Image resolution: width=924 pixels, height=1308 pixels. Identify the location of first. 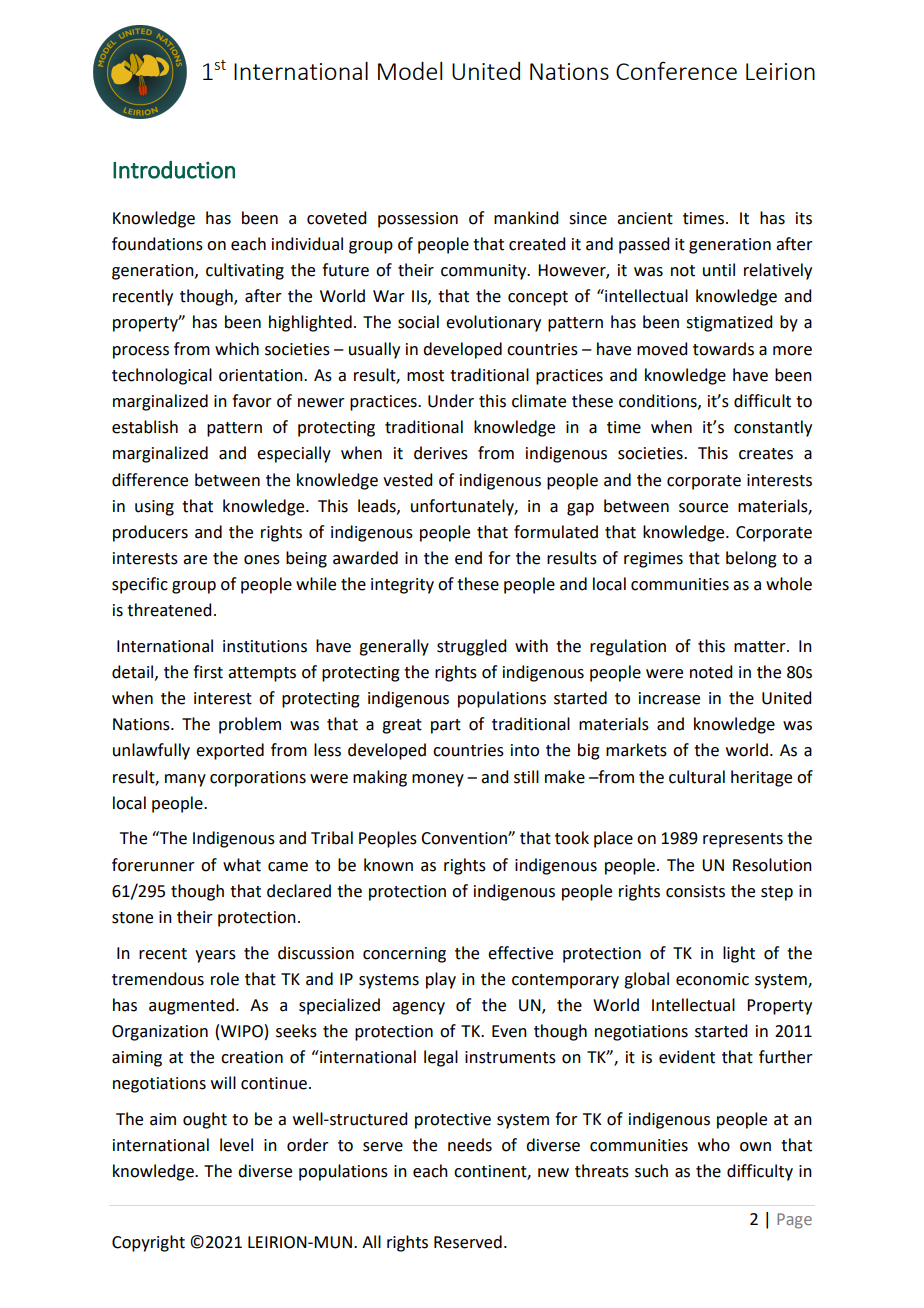
(208, 672).
